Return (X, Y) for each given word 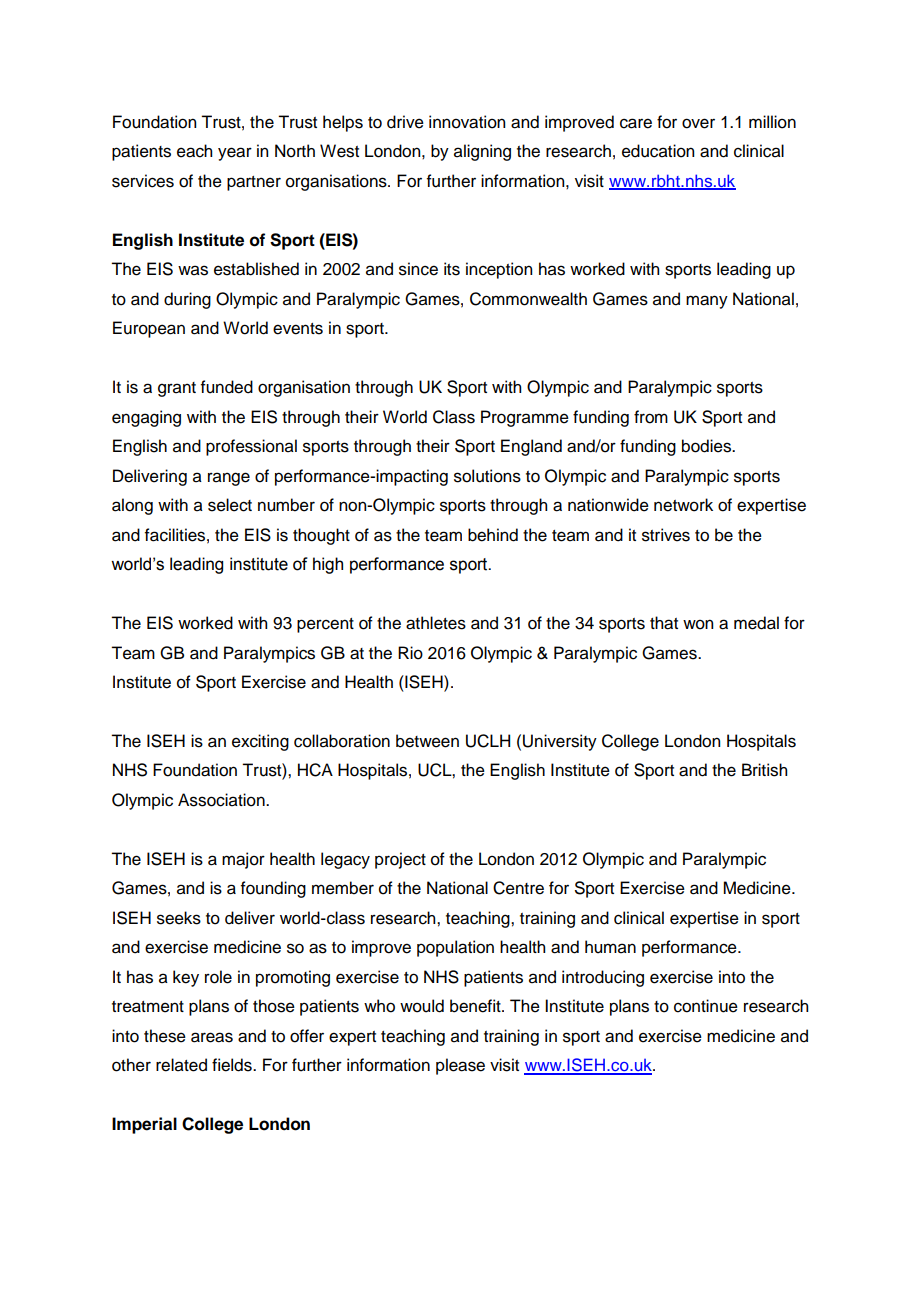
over (698, 123)
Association (222, 800)
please (460, 1066)
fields (233, 1065)
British (764, 770)
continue (706, 1006)
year (235, 154)
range (229, 479)
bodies (707, 446)
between (427, 741)
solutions (487, 476)
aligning (482, 152)
